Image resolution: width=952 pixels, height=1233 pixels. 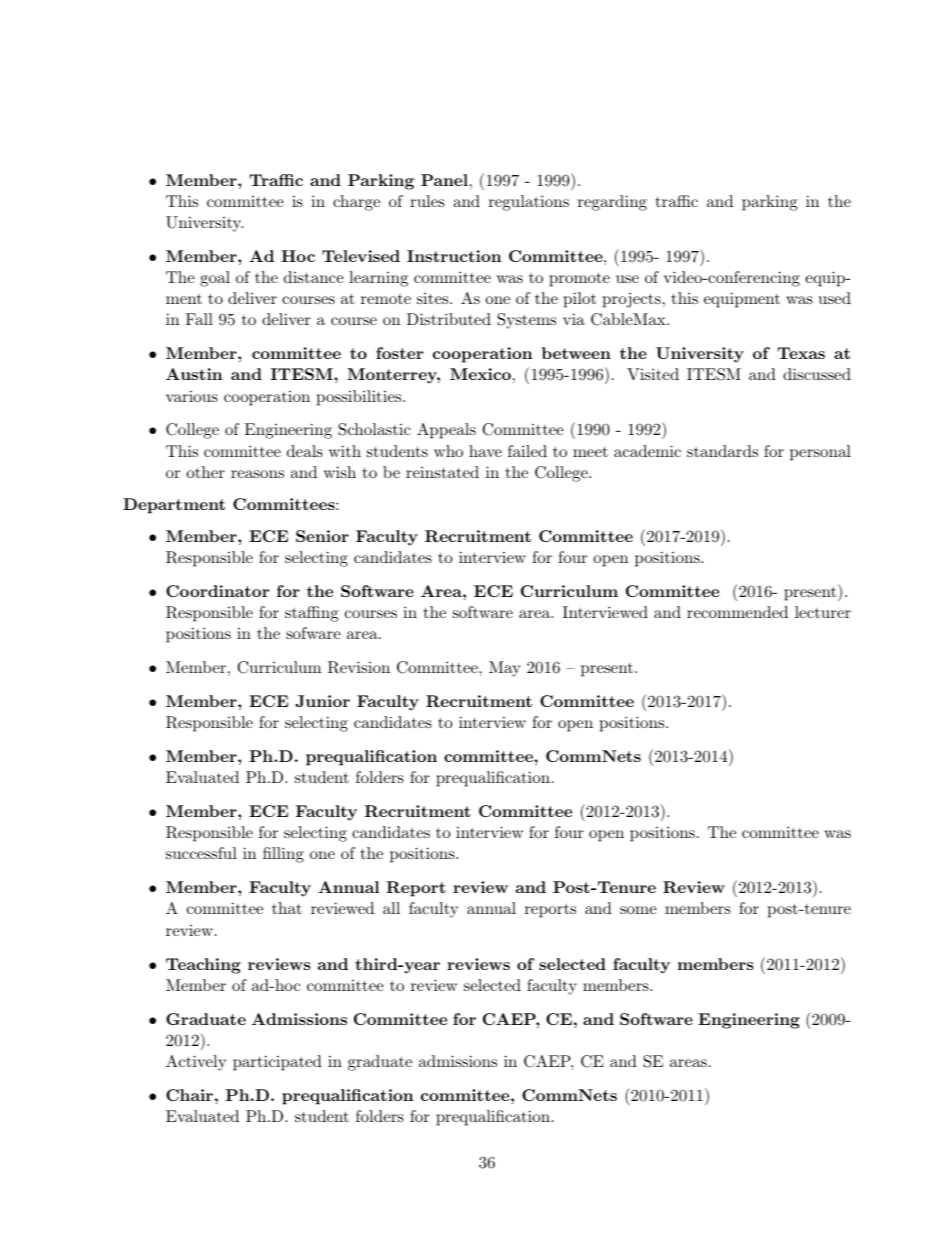 I want to click on regarding, so click(x=612, y=203).
